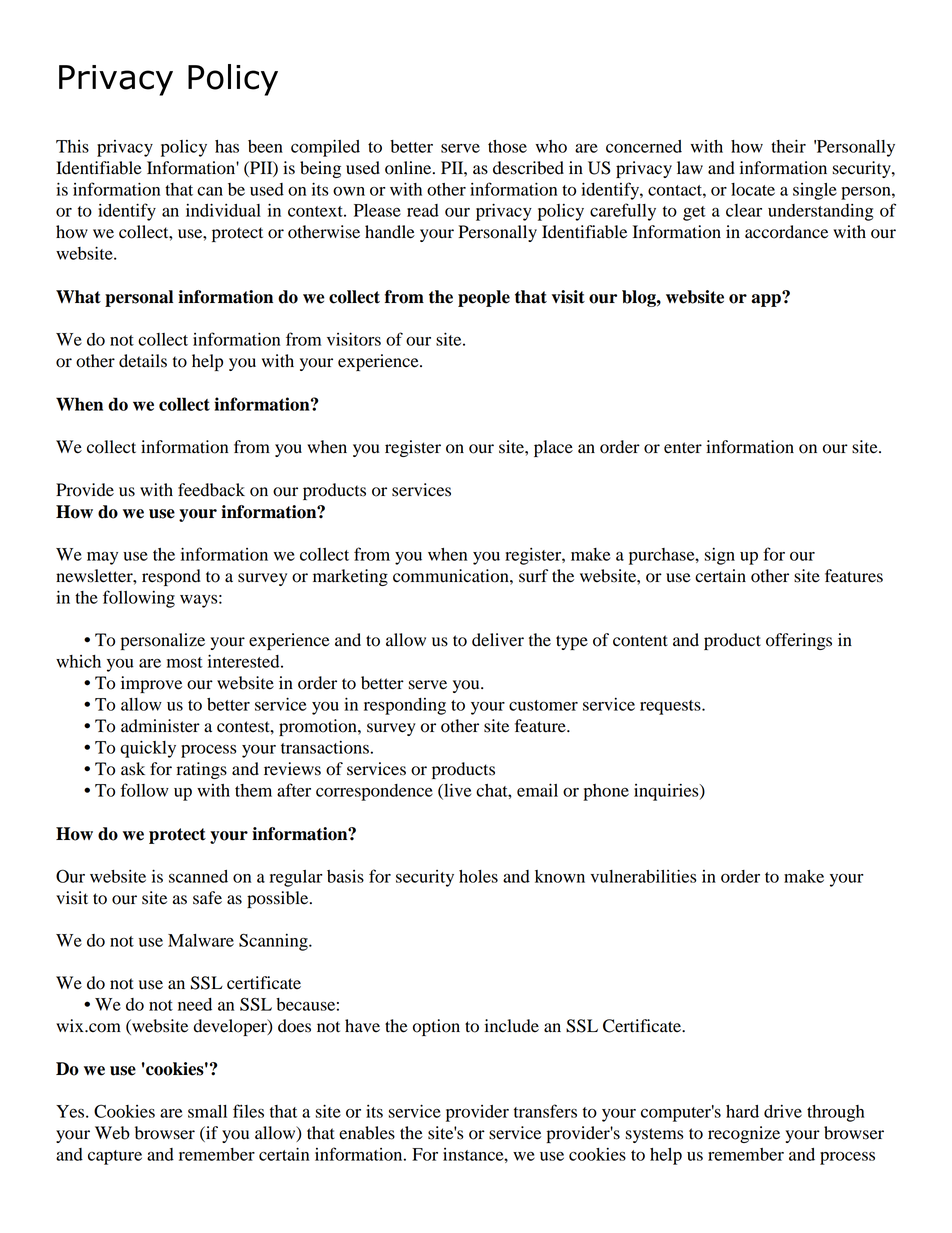 This image has width=952, height=1233. I want to click on offerings, so click(799, 641).
